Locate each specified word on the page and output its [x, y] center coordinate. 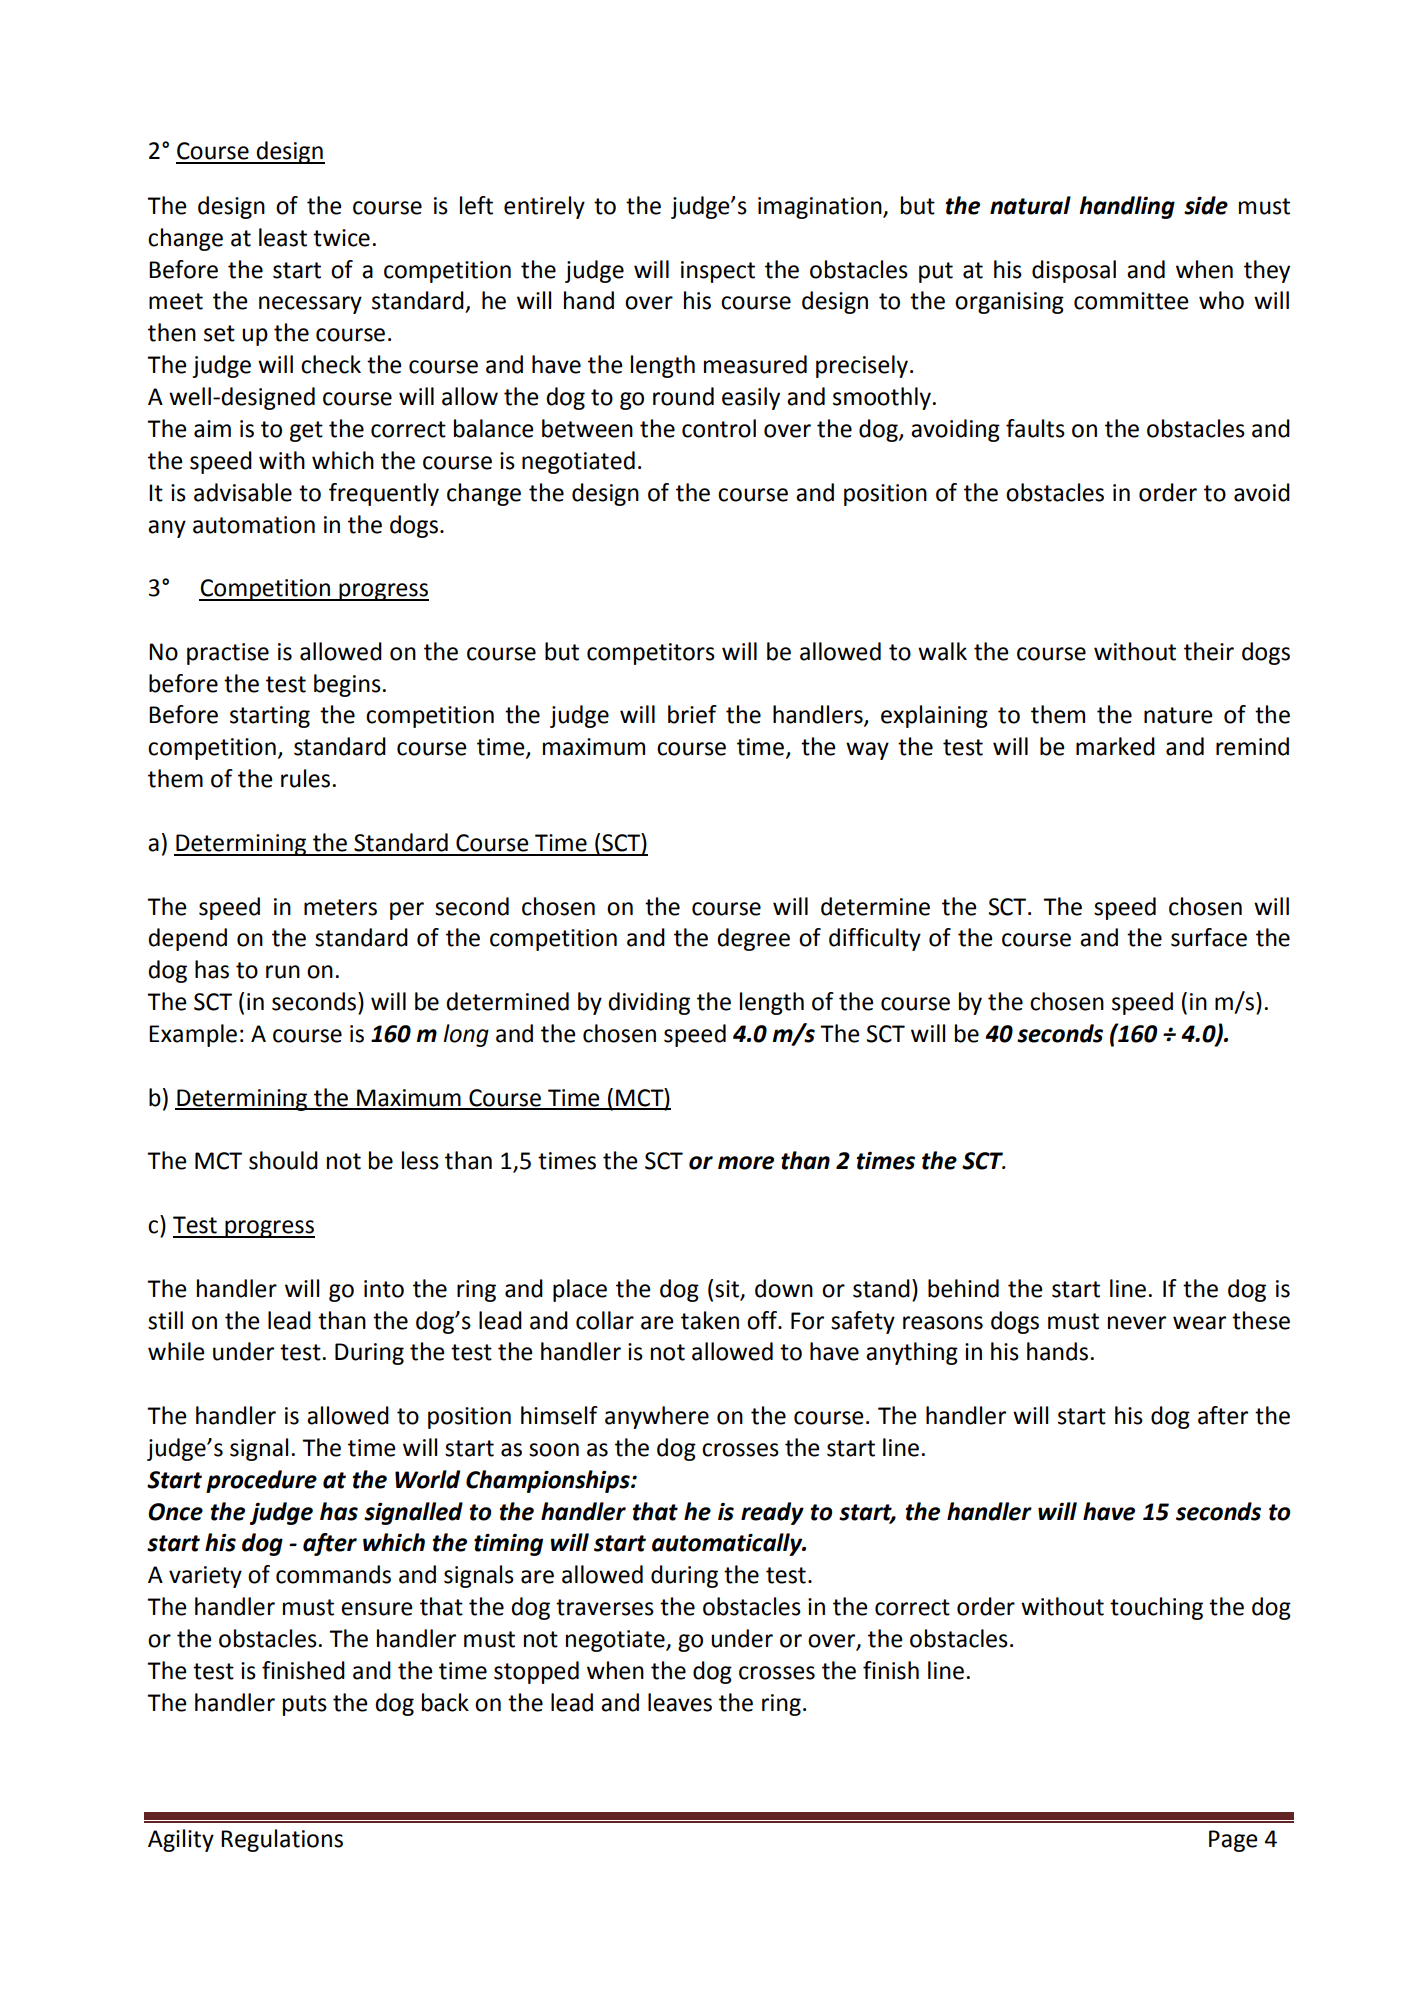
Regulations [282, 1840]
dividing [649, 1003]
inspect [718, 272]
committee [1131, 301]
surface [1209, 937]
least [283, 237]
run [283, 972]
